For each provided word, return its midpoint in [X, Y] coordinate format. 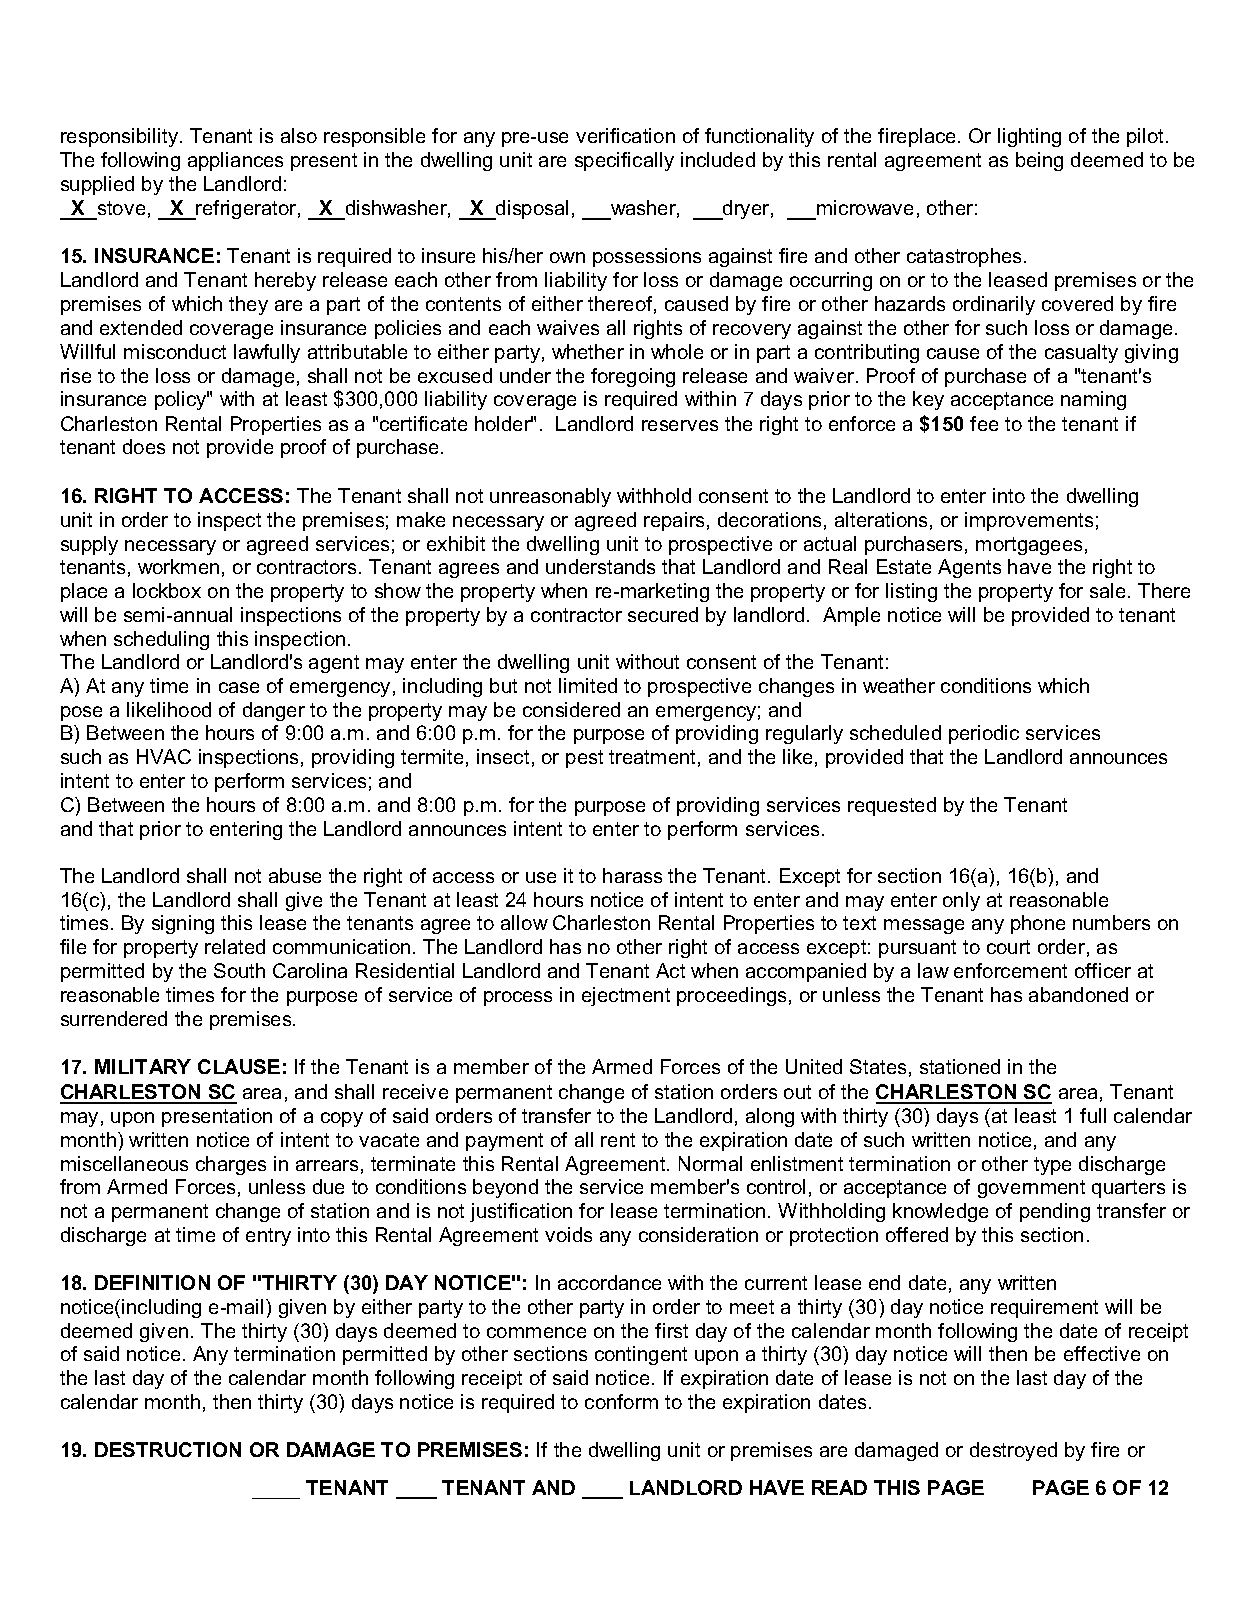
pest [584, 759]
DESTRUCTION [168, 1449]
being [1039, 161]
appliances [235, 161]
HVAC [164, 756]
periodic [984, 734]
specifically [624, 161]
